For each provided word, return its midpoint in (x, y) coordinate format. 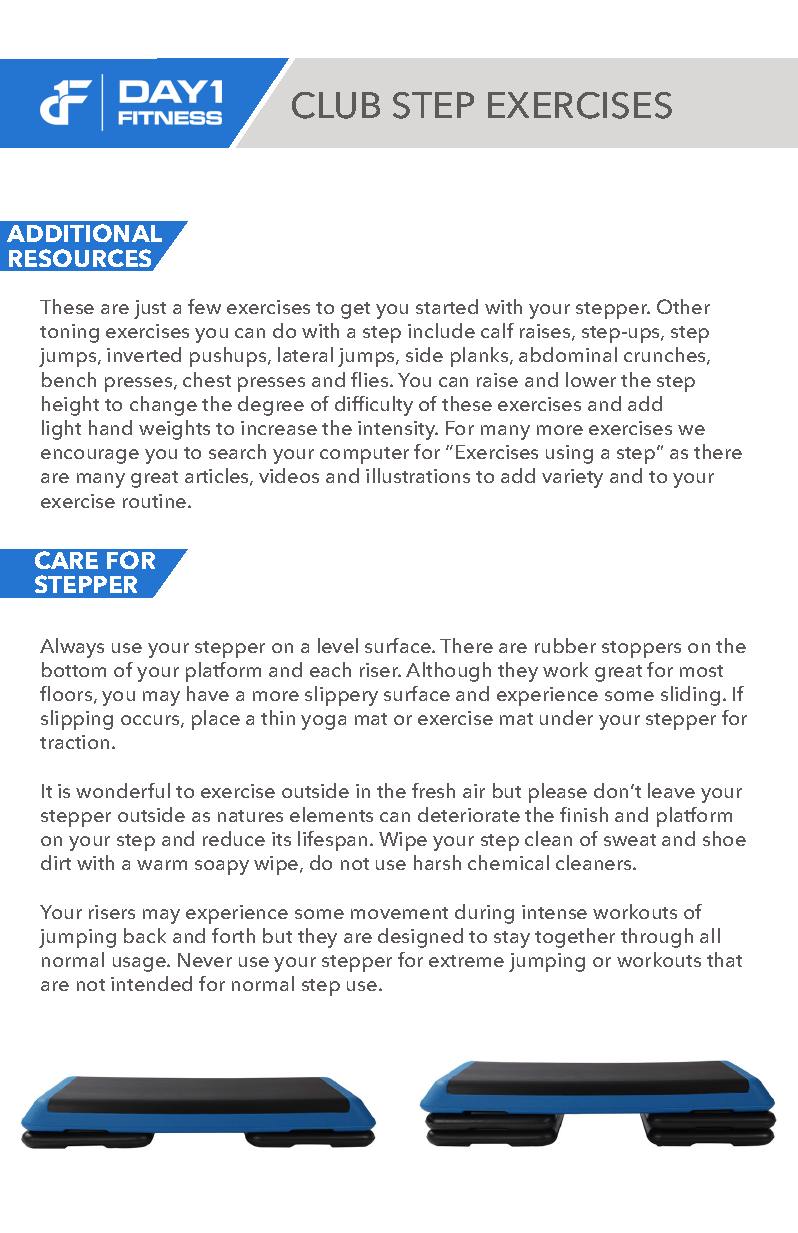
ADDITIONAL (84, 233)
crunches (666, 356)
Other (683, 306)
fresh (433, 790)
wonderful (123, 790)
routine (156, 501)
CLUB (336, 105)
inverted (144, 354)
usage (140, 964)
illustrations (418, 475)
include (441, 330)
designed (420, 938)
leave (671, 790)
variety (572, 478)
